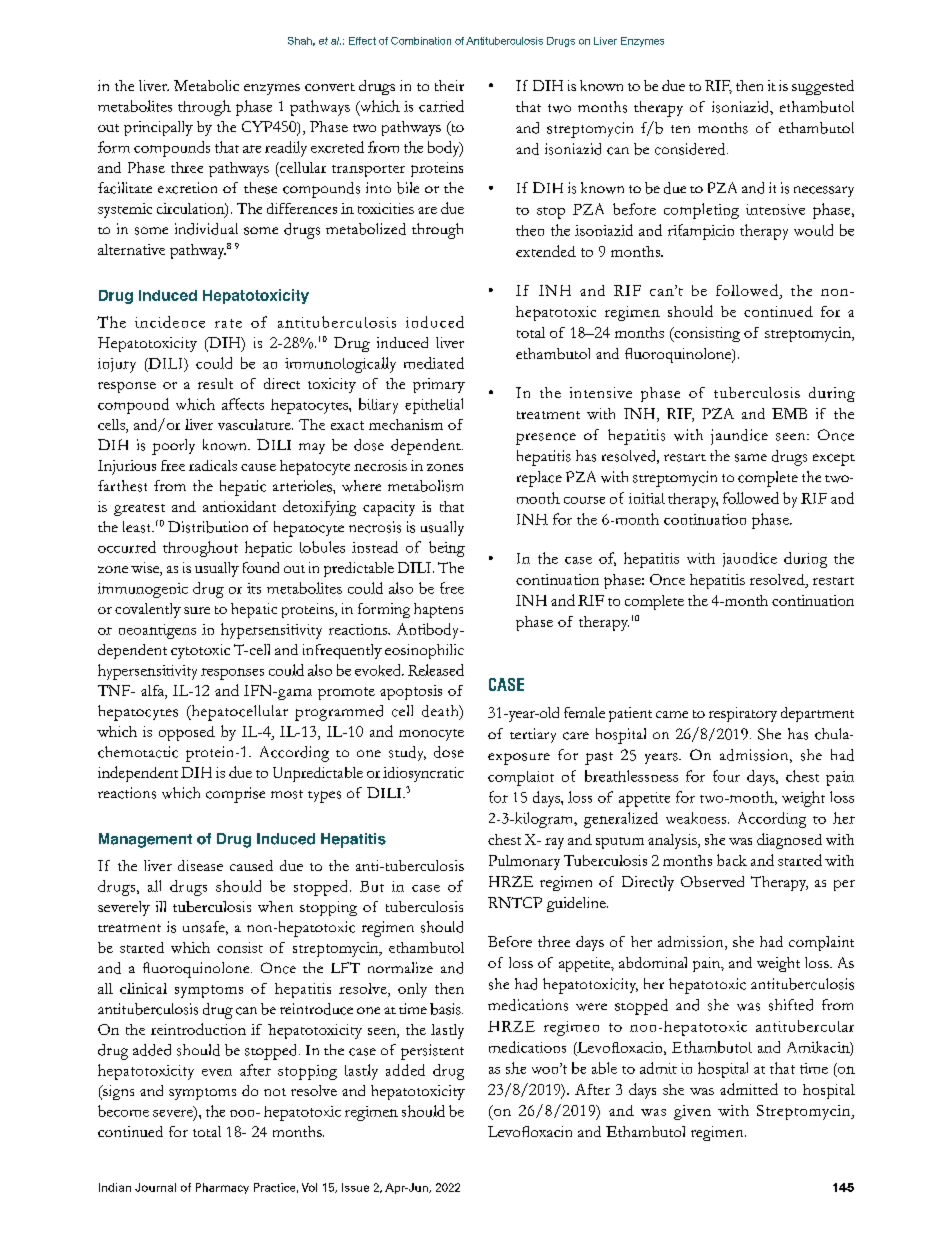 Image resolution: width=952 pixels, height=1233 pixels. What do you see at coordinates (206, 85) in the image?
I see `Metabolic` at bounding box center [206, 85].
